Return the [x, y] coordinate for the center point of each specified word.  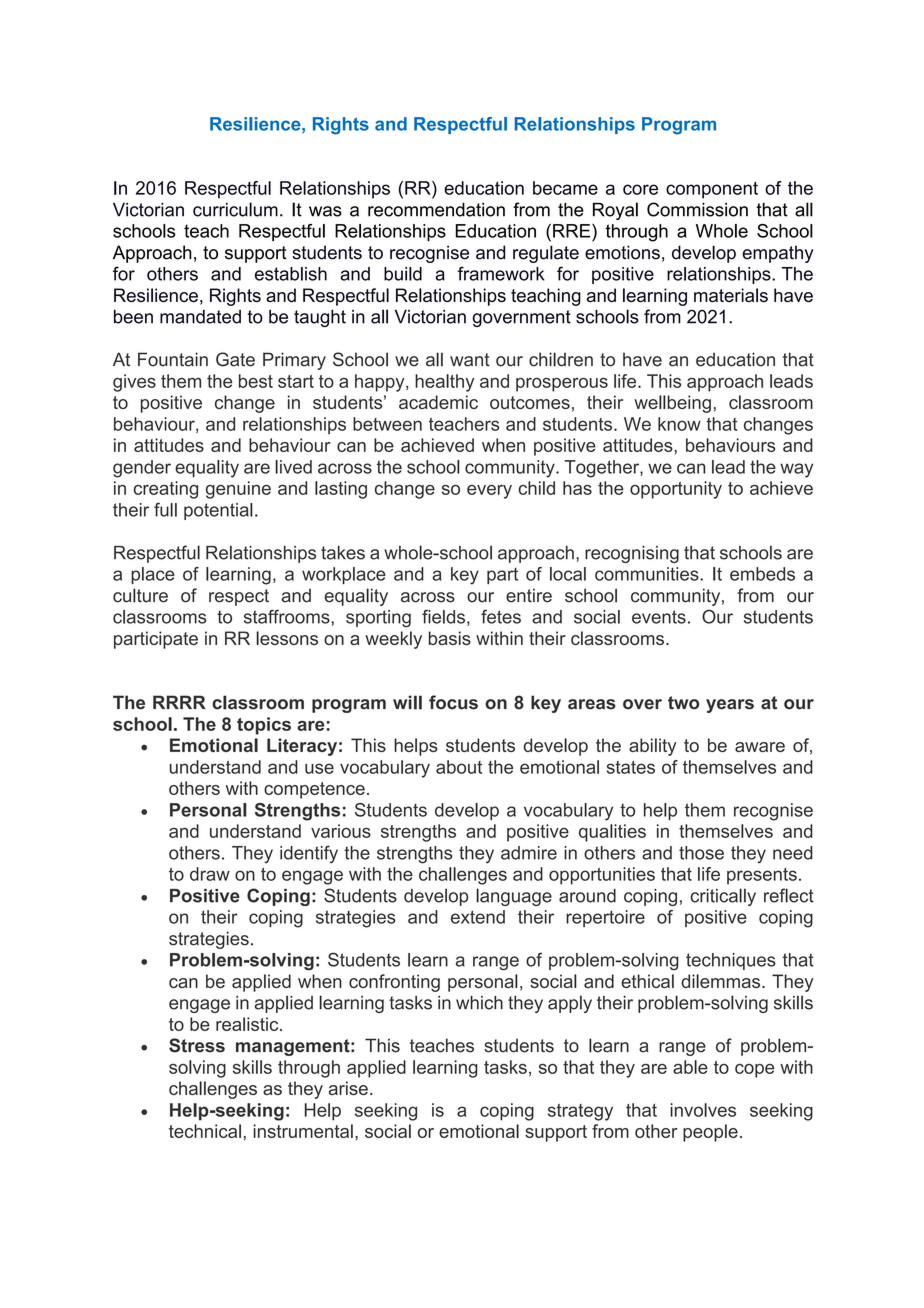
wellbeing [672, 404]
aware [760, 747]
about [459, 767]
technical [205, 1131]
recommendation [436, 209]
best [256, 381]
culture [140, 595]
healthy [444, 383]
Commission [697, 209]
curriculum [235, 209]
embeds [762, 574]
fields [443, 616]
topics [264, 726]
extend [478, 917]
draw [210, 874]
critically [723, 897]
